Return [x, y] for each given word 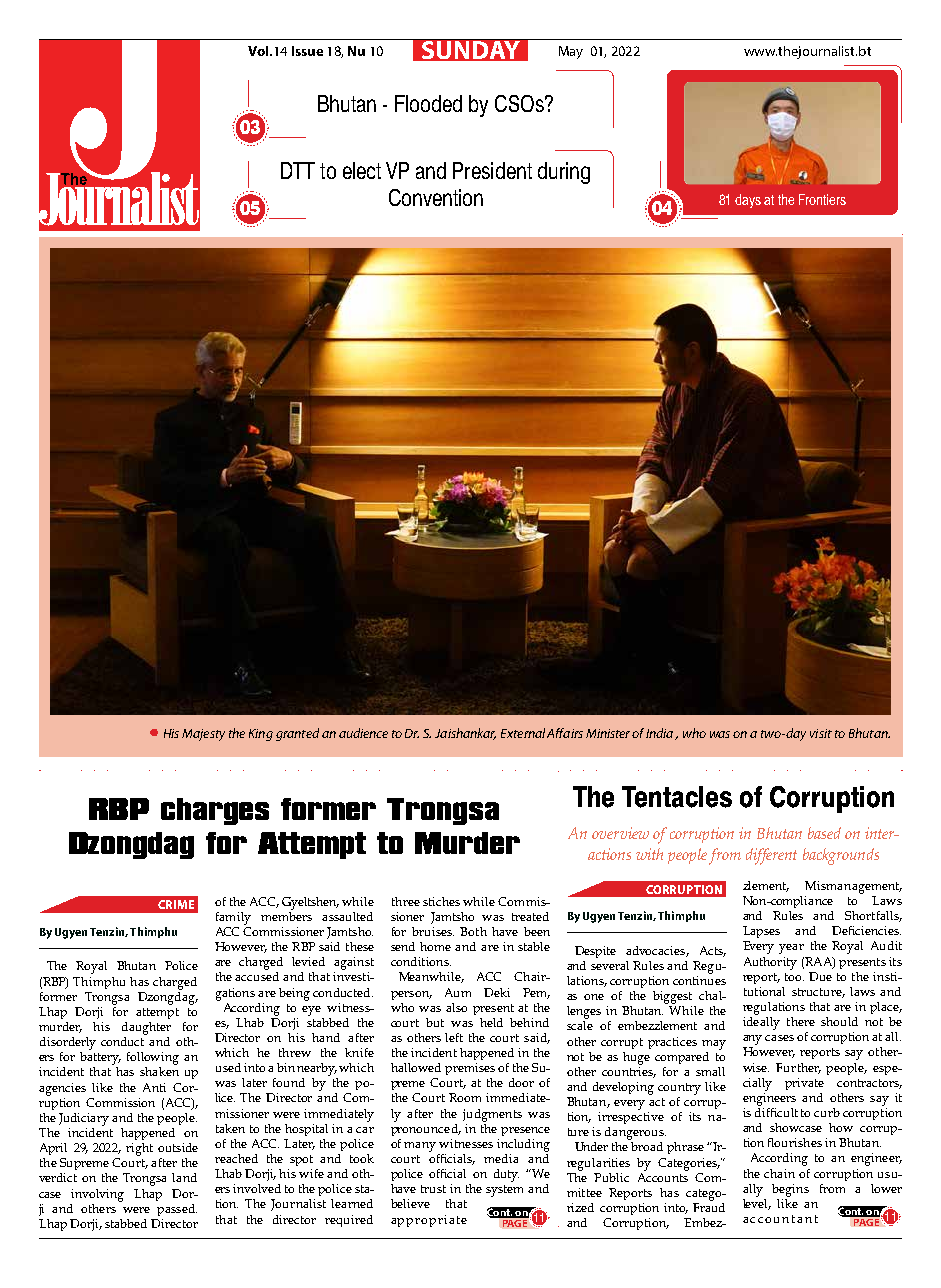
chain [779, 1173]
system [504, 1191]
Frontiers [822, 199]
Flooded [428, 103]
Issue [307, 51]
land [184, 1177]
